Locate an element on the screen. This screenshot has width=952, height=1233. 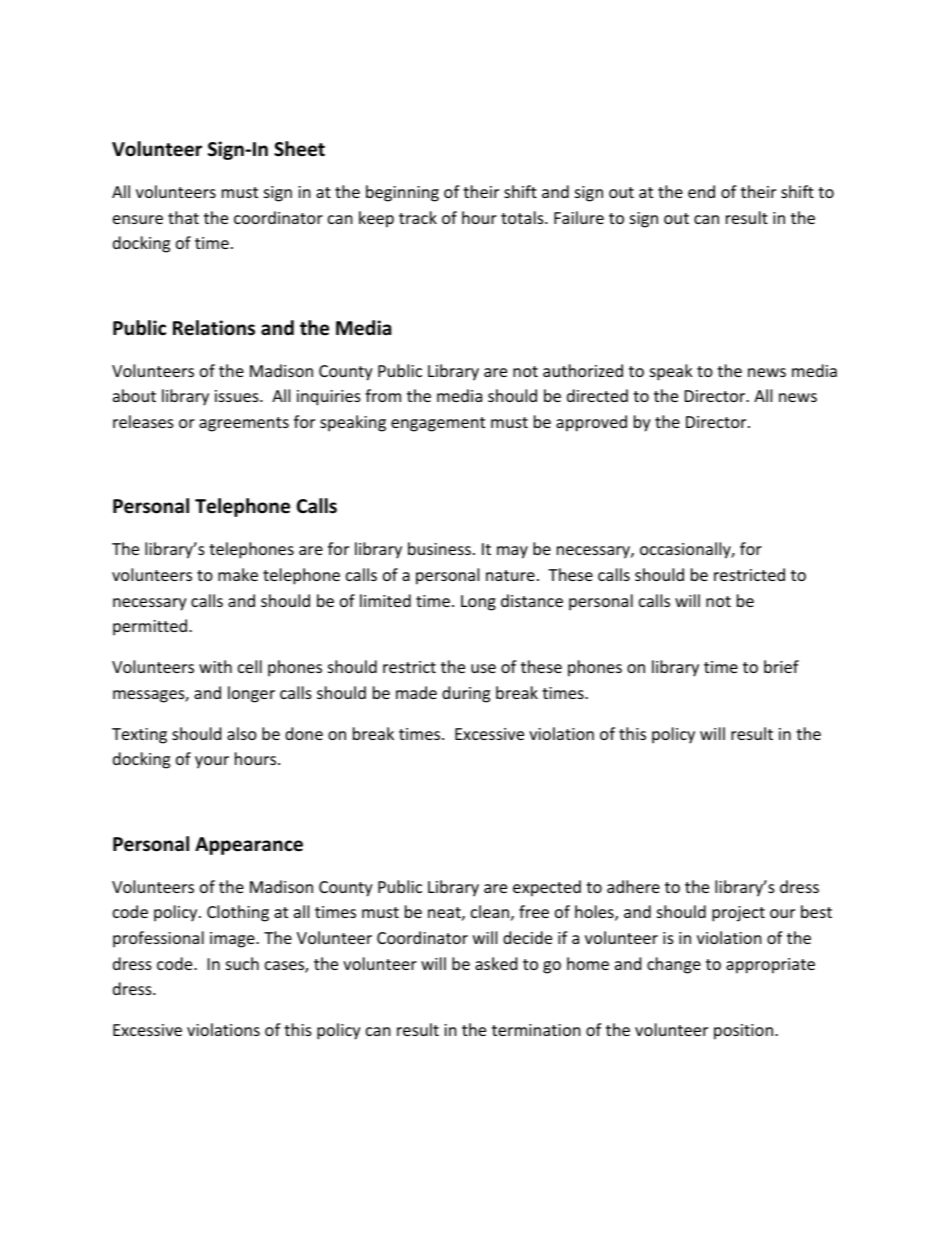
issues is located at coordinates (238, 396).
